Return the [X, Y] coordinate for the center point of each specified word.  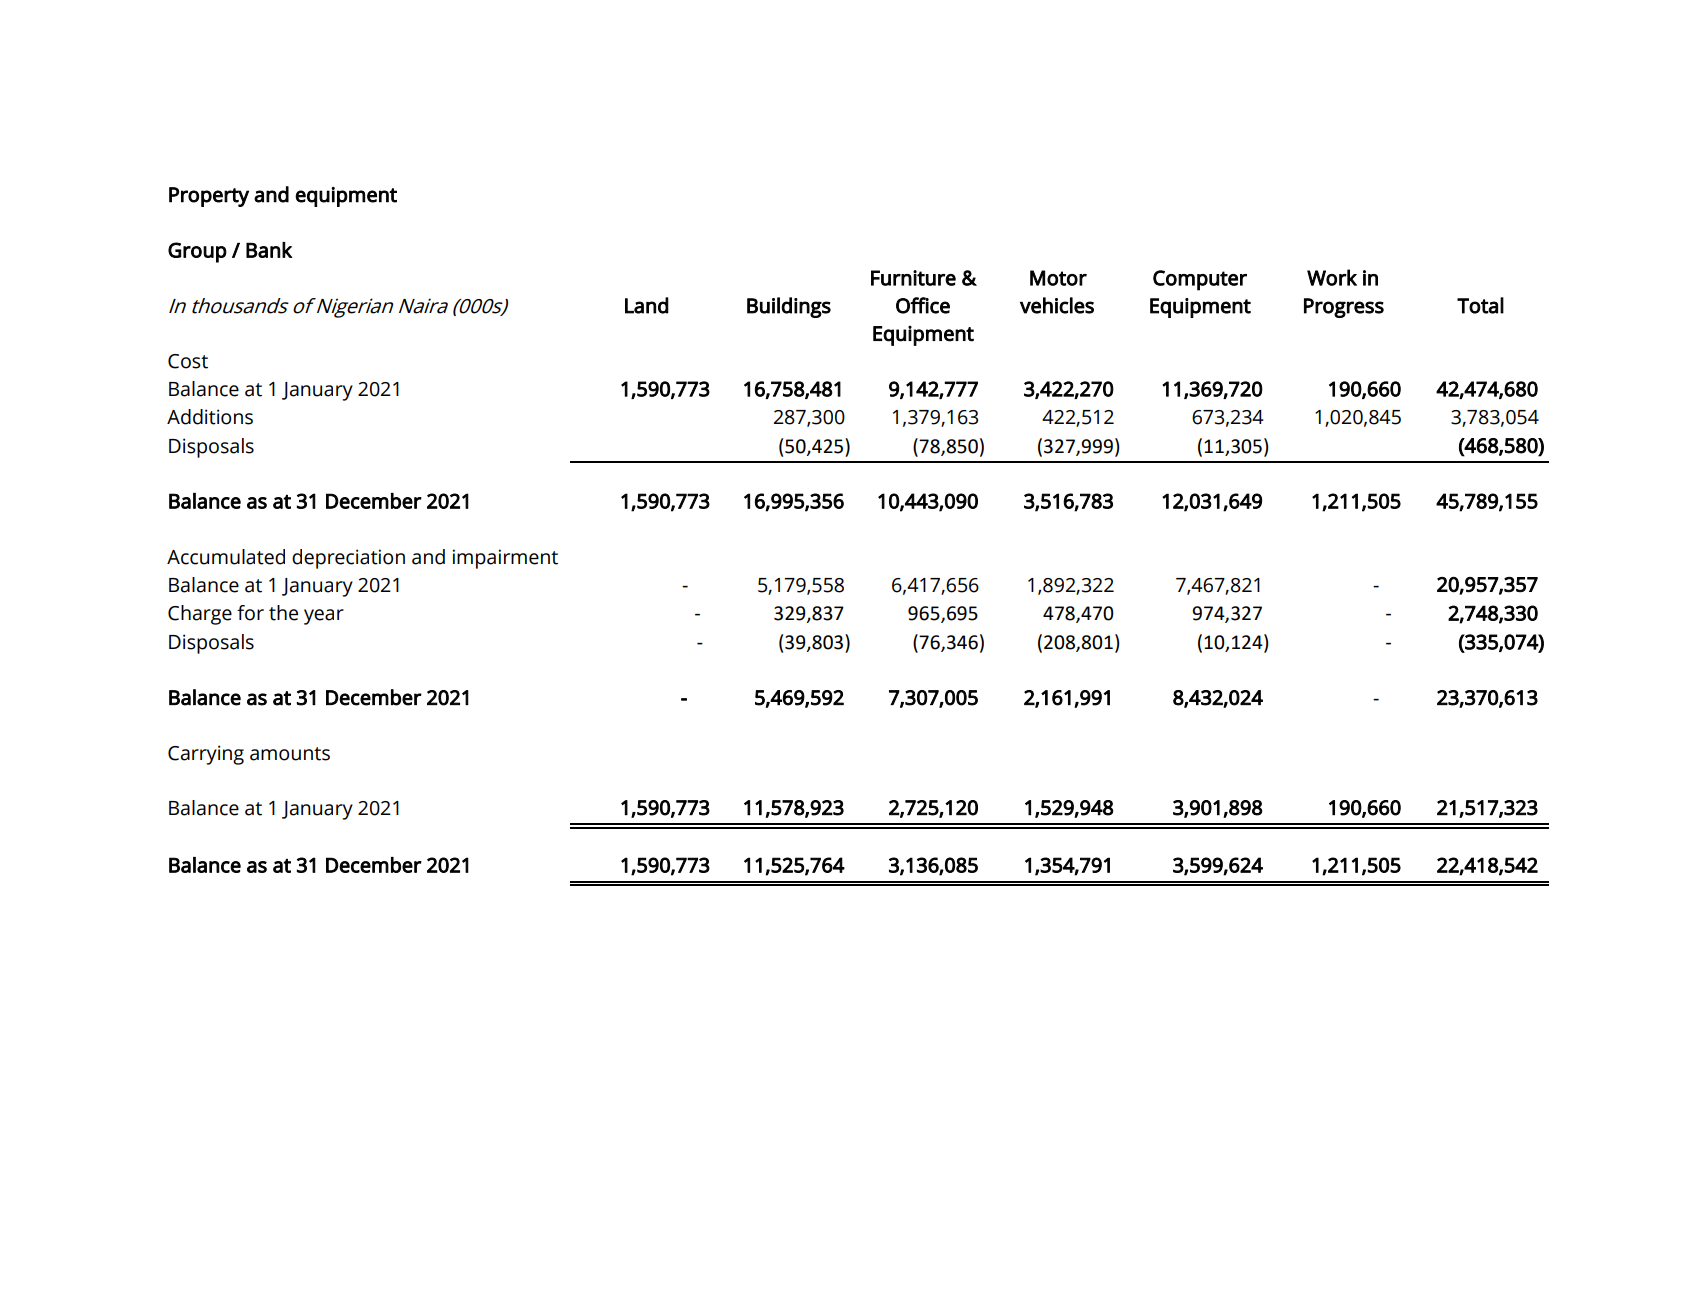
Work [1332, 277]
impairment [505, 559]
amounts [290, 754]
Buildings [789, 307]
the [283, 613]
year [324, 617]
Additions [210, 417]
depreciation [348, 559]
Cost [188, 361]
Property [209, 197]
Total [1480, 305]
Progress [1344, 308]
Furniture [913, 278]
